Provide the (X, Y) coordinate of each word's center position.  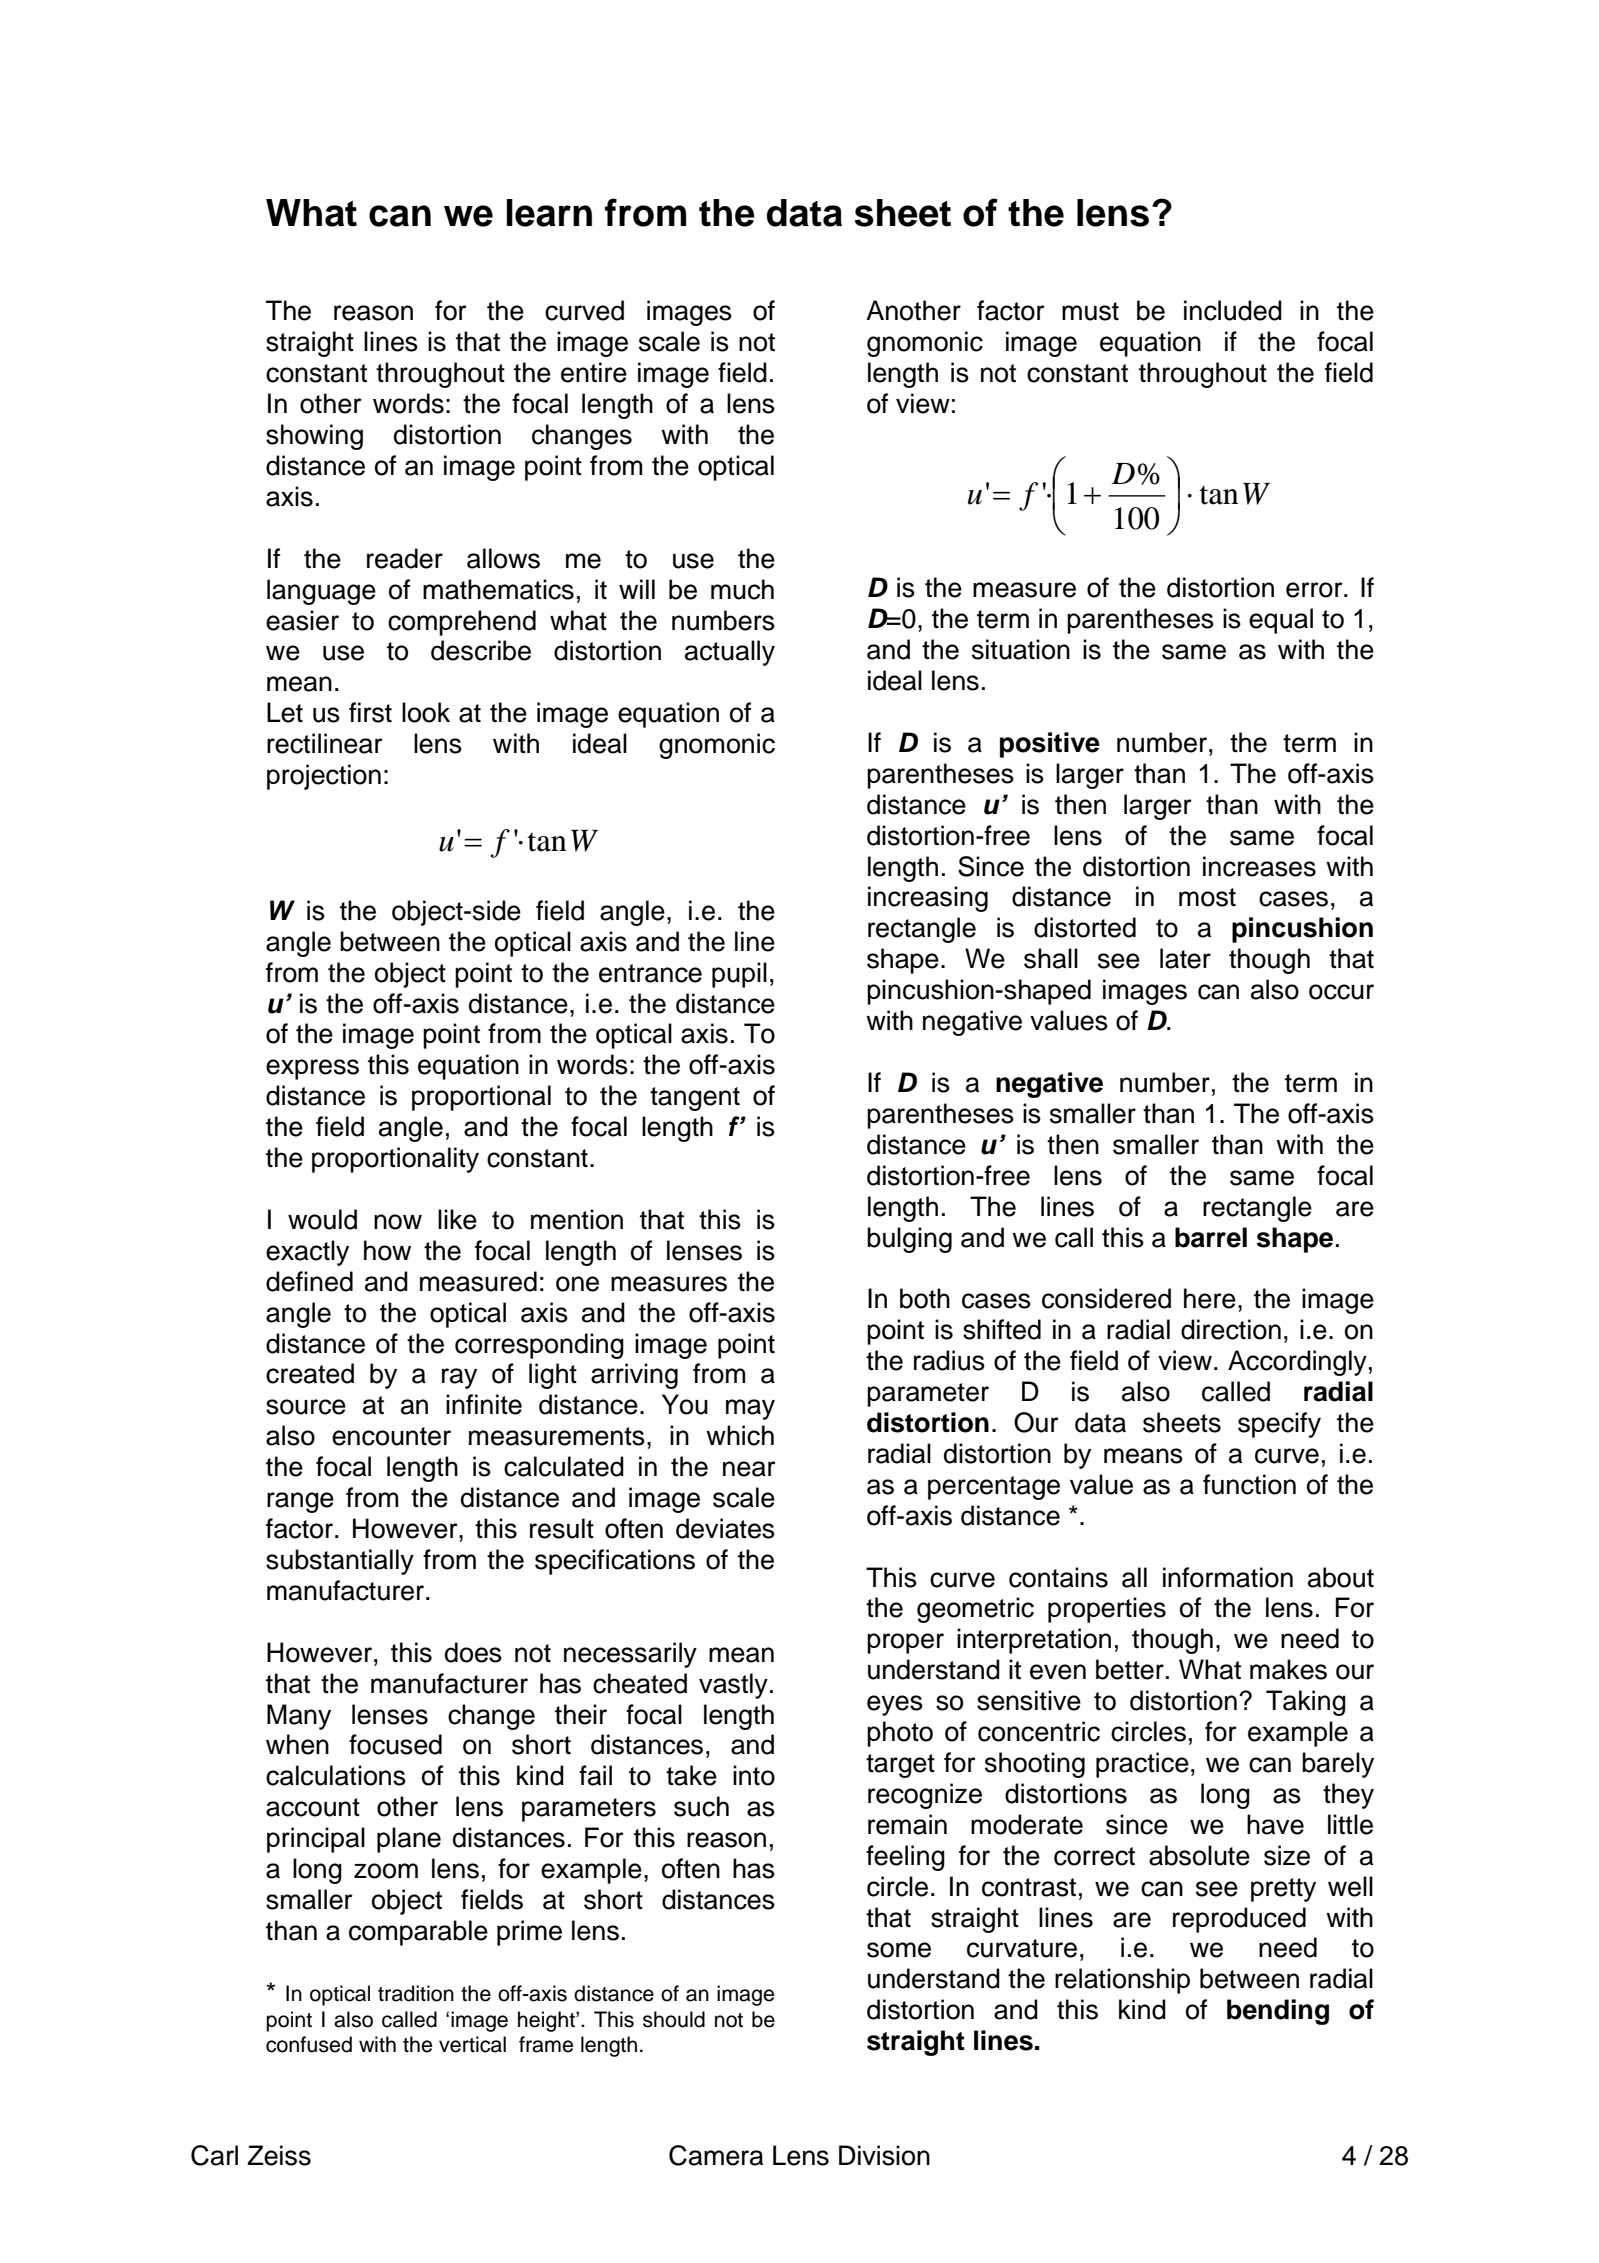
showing (314, 437)
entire (594, 372)
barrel (1211, 1237)
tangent (695, 1099)
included (1233, 310)
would (322, 1219)
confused (309, 2044)
